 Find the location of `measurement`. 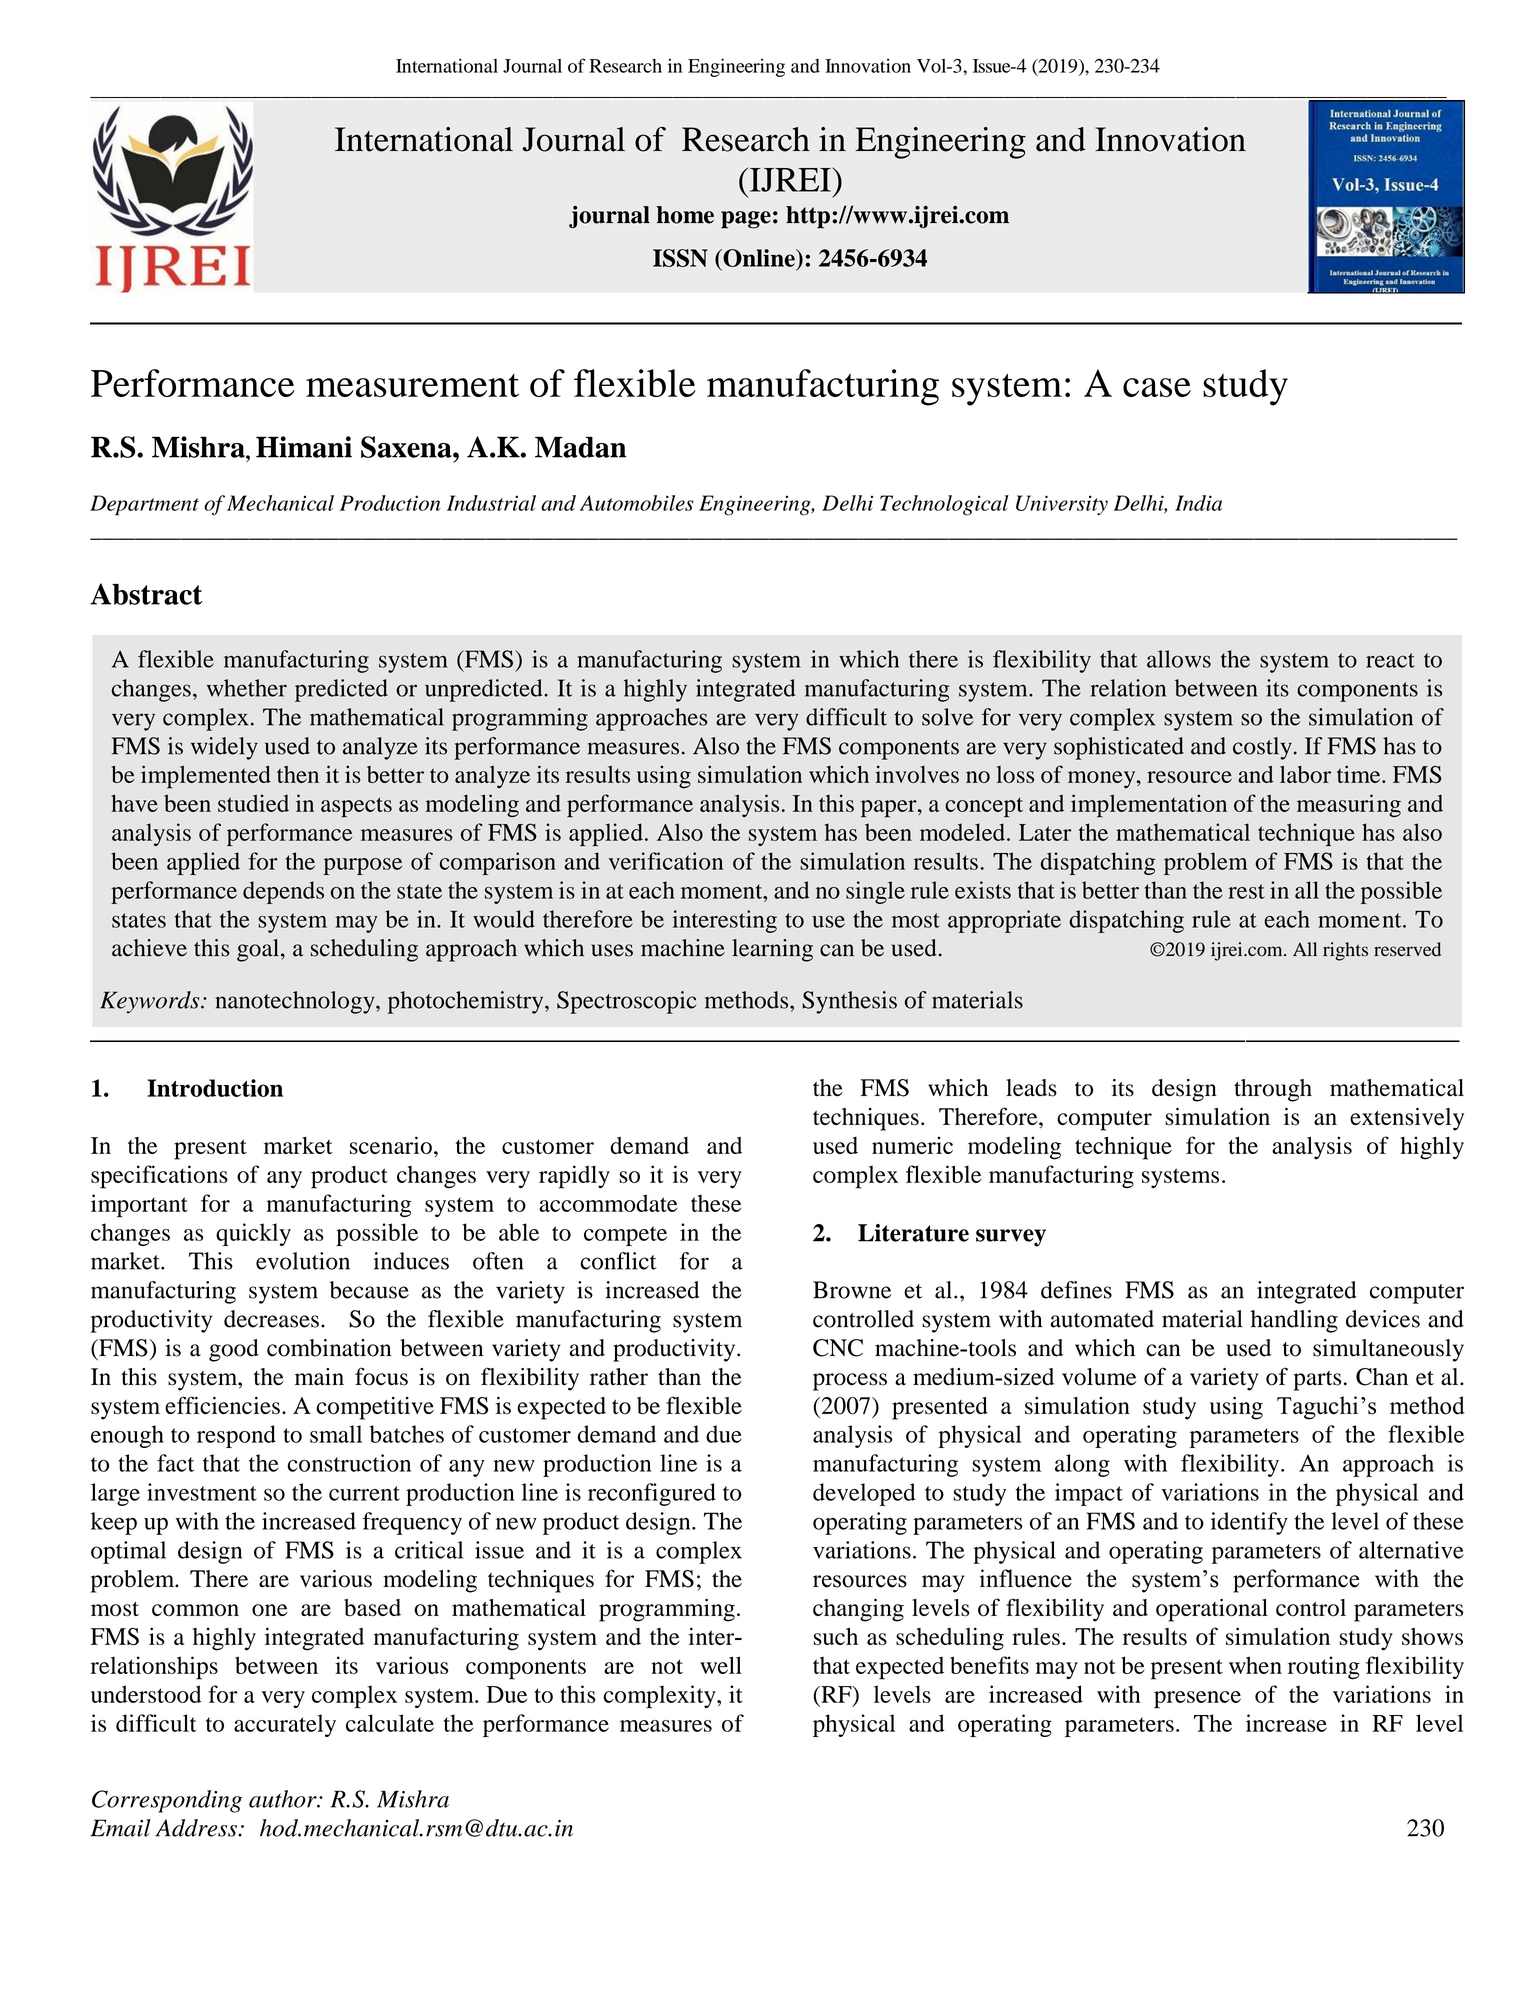

measurement is located at coordinates (412, 385).
